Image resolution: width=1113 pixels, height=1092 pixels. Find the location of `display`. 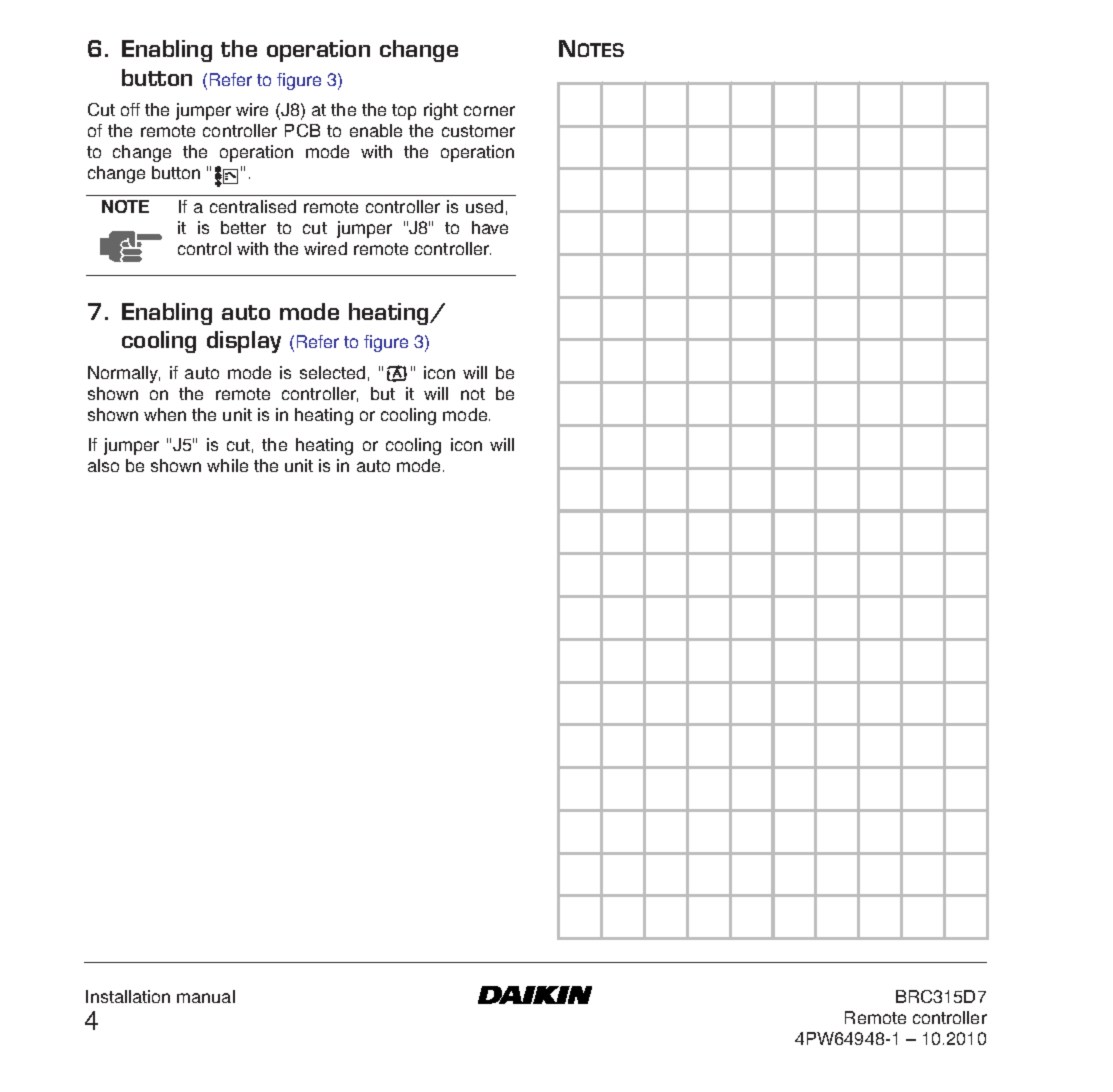

display is located at coordinates (244, 342).
